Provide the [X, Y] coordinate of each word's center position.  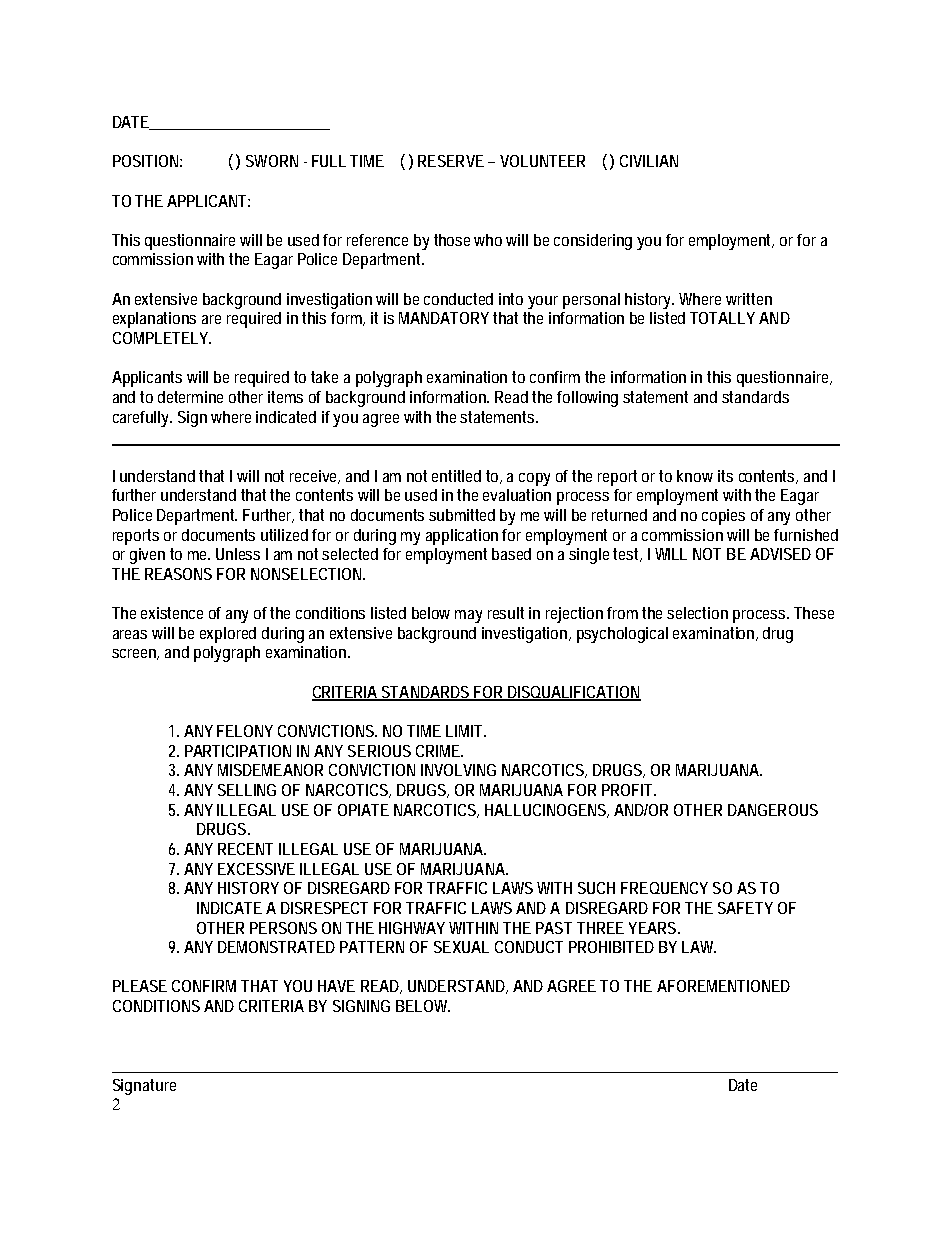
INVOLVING [458, 770]
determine [190, 397]
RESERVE [451, 161]
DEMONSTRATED [276, 947]
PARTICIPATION [238, 751]
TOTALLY [722, 318]
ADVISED [780, 554]
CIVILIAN [649, 161]
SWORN [272, 161]
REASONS [178, 574]
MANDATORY [444, 318]
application [462, 537]
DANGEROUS [773, 810]
